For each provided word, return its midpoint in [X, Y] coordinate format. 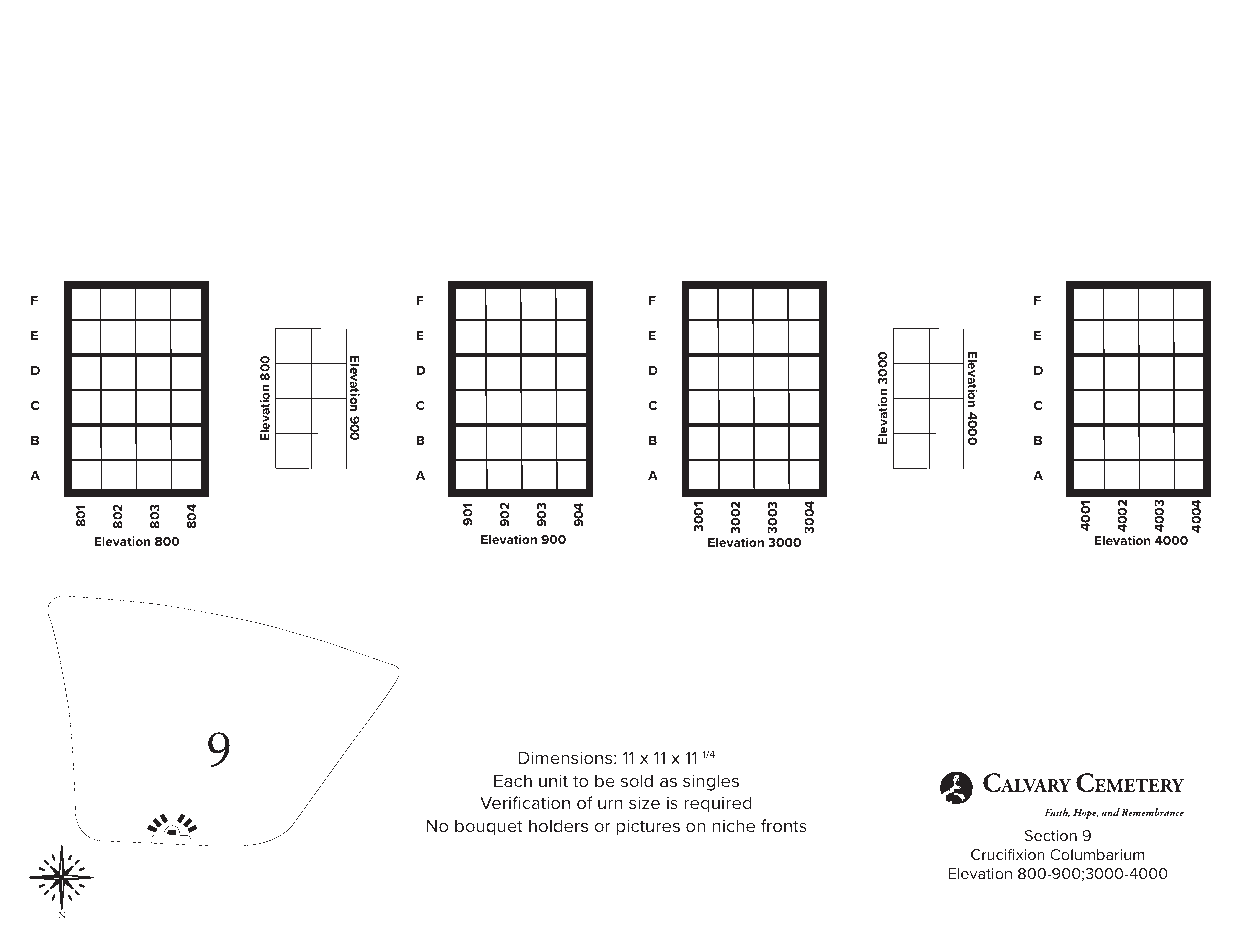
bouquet [489, 827]
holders [558, 825]
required [718, 804]
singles [711, 782]
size [644, 802]
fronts [784, 825]
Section [1051, 835]
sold [637, 780]
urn [610, 804]
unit [553, 780]
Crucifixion [1008, 854]
